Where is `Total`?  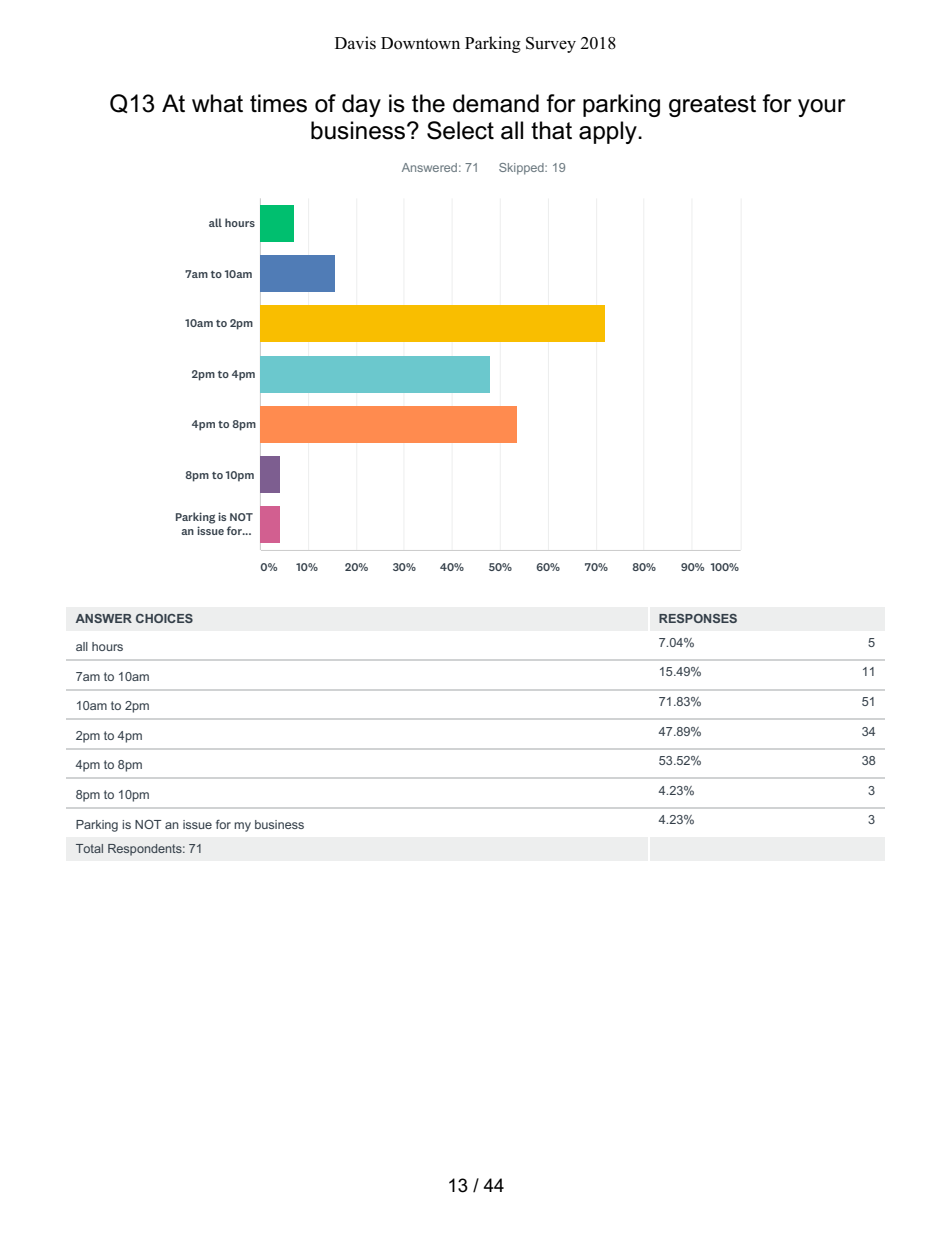
Total is located at coordinates (89, 848).
